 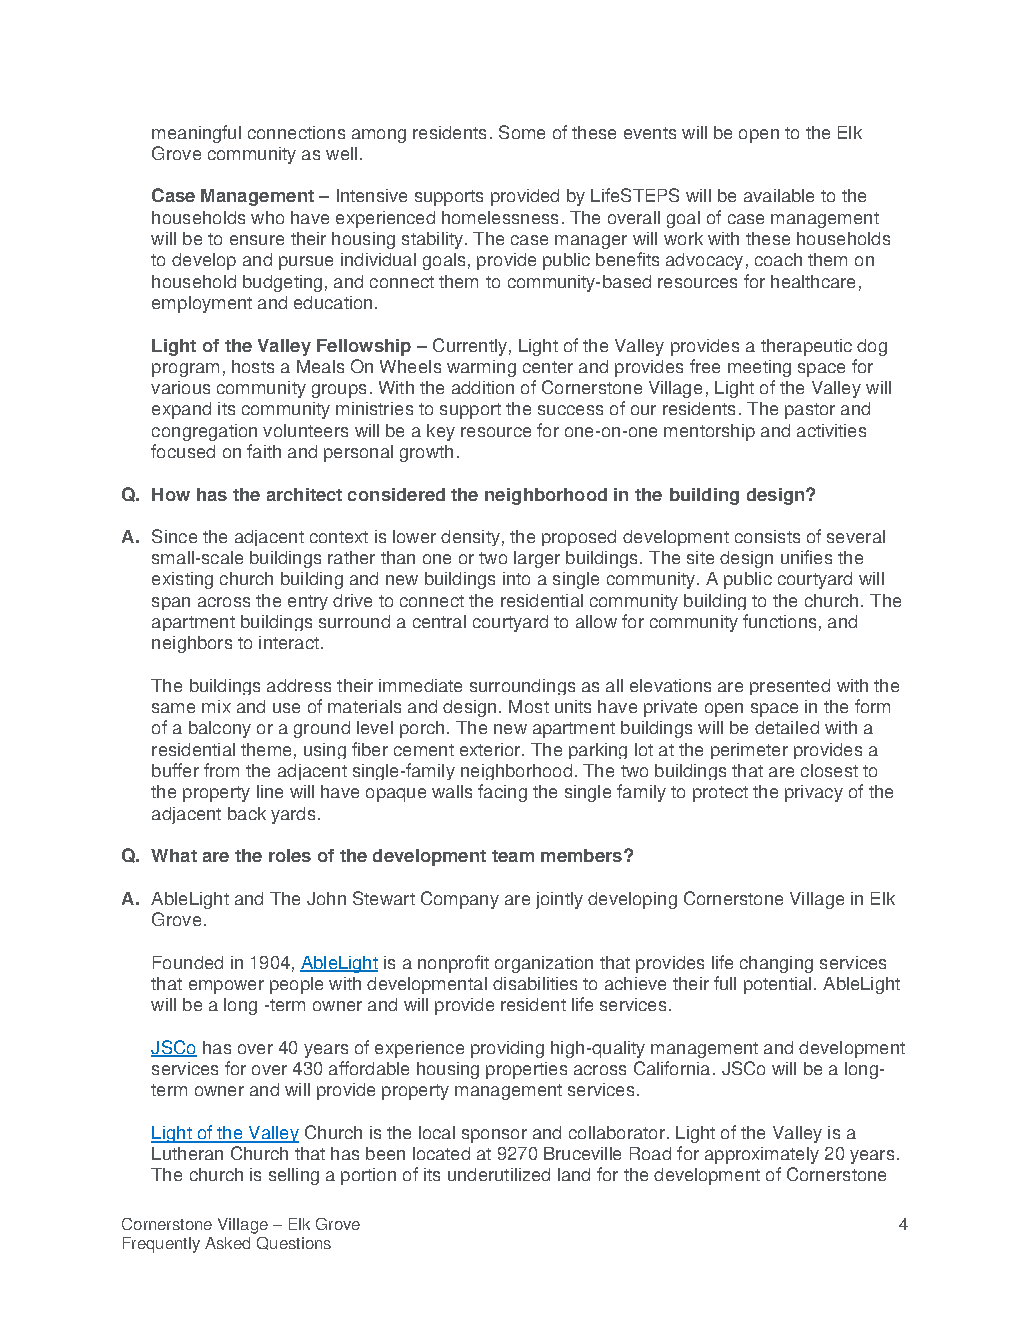 I want to click on available, so click(x=779, y=195).
